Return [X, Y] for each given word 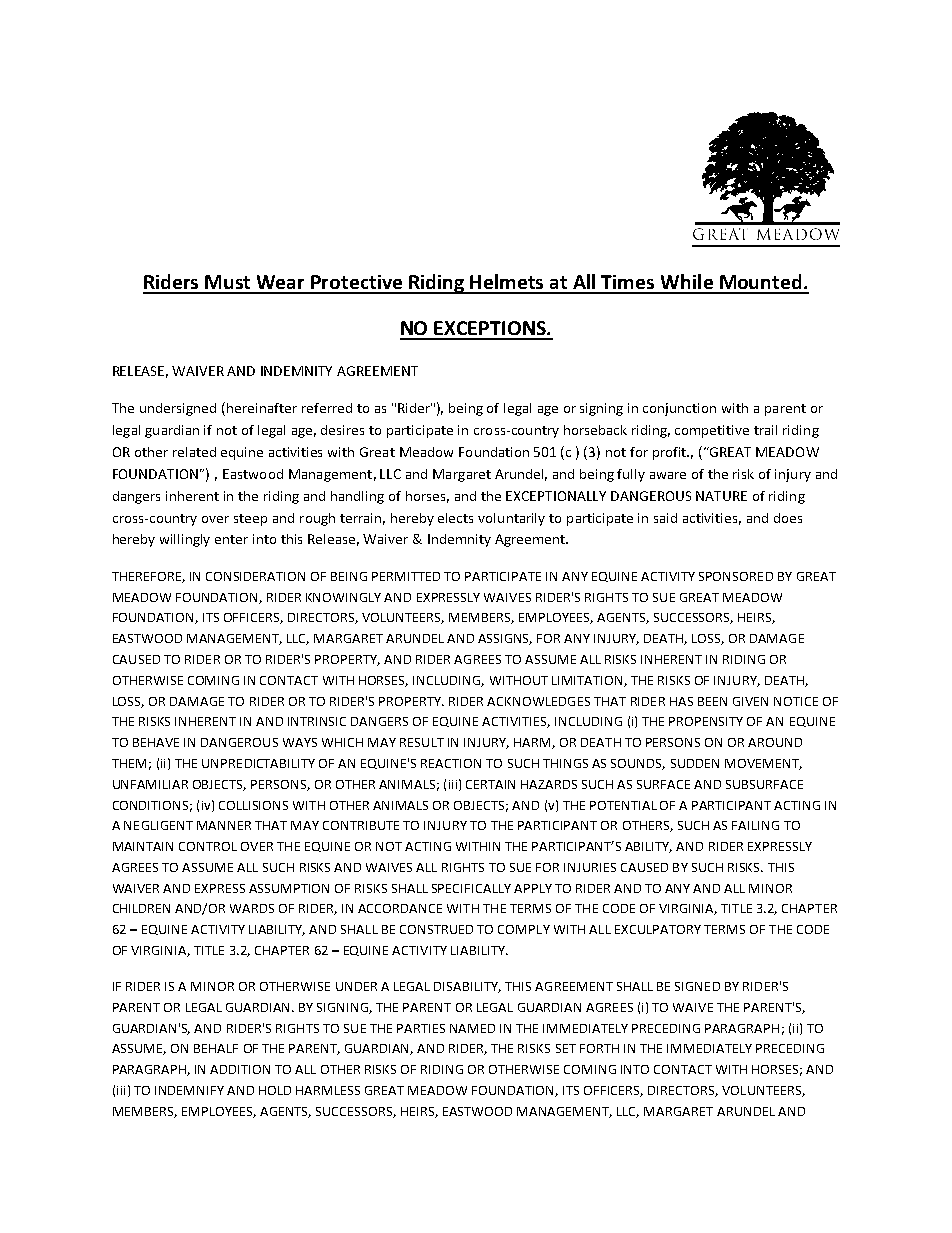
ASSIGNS [505, 639]
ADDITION [240, 1069]
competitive [712, 431]
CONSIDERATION [255, 576]
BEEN [712, 701]
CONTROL [208, 846]
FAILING [755, 825]
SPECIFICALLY [471, 888]
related [194, 452]
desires [342, 430]
